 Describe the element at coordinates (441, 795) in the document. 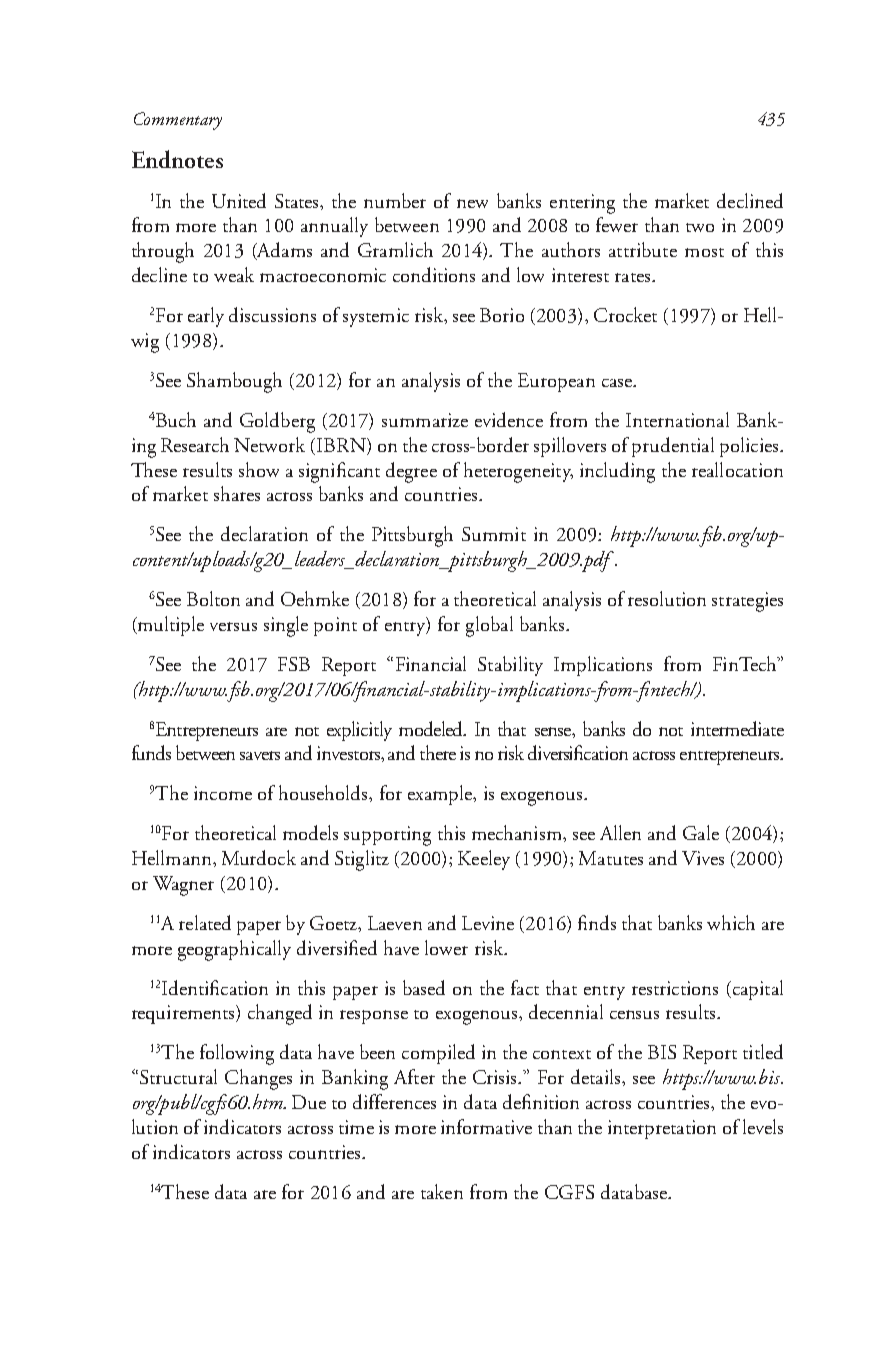

I see `example` at that location.
